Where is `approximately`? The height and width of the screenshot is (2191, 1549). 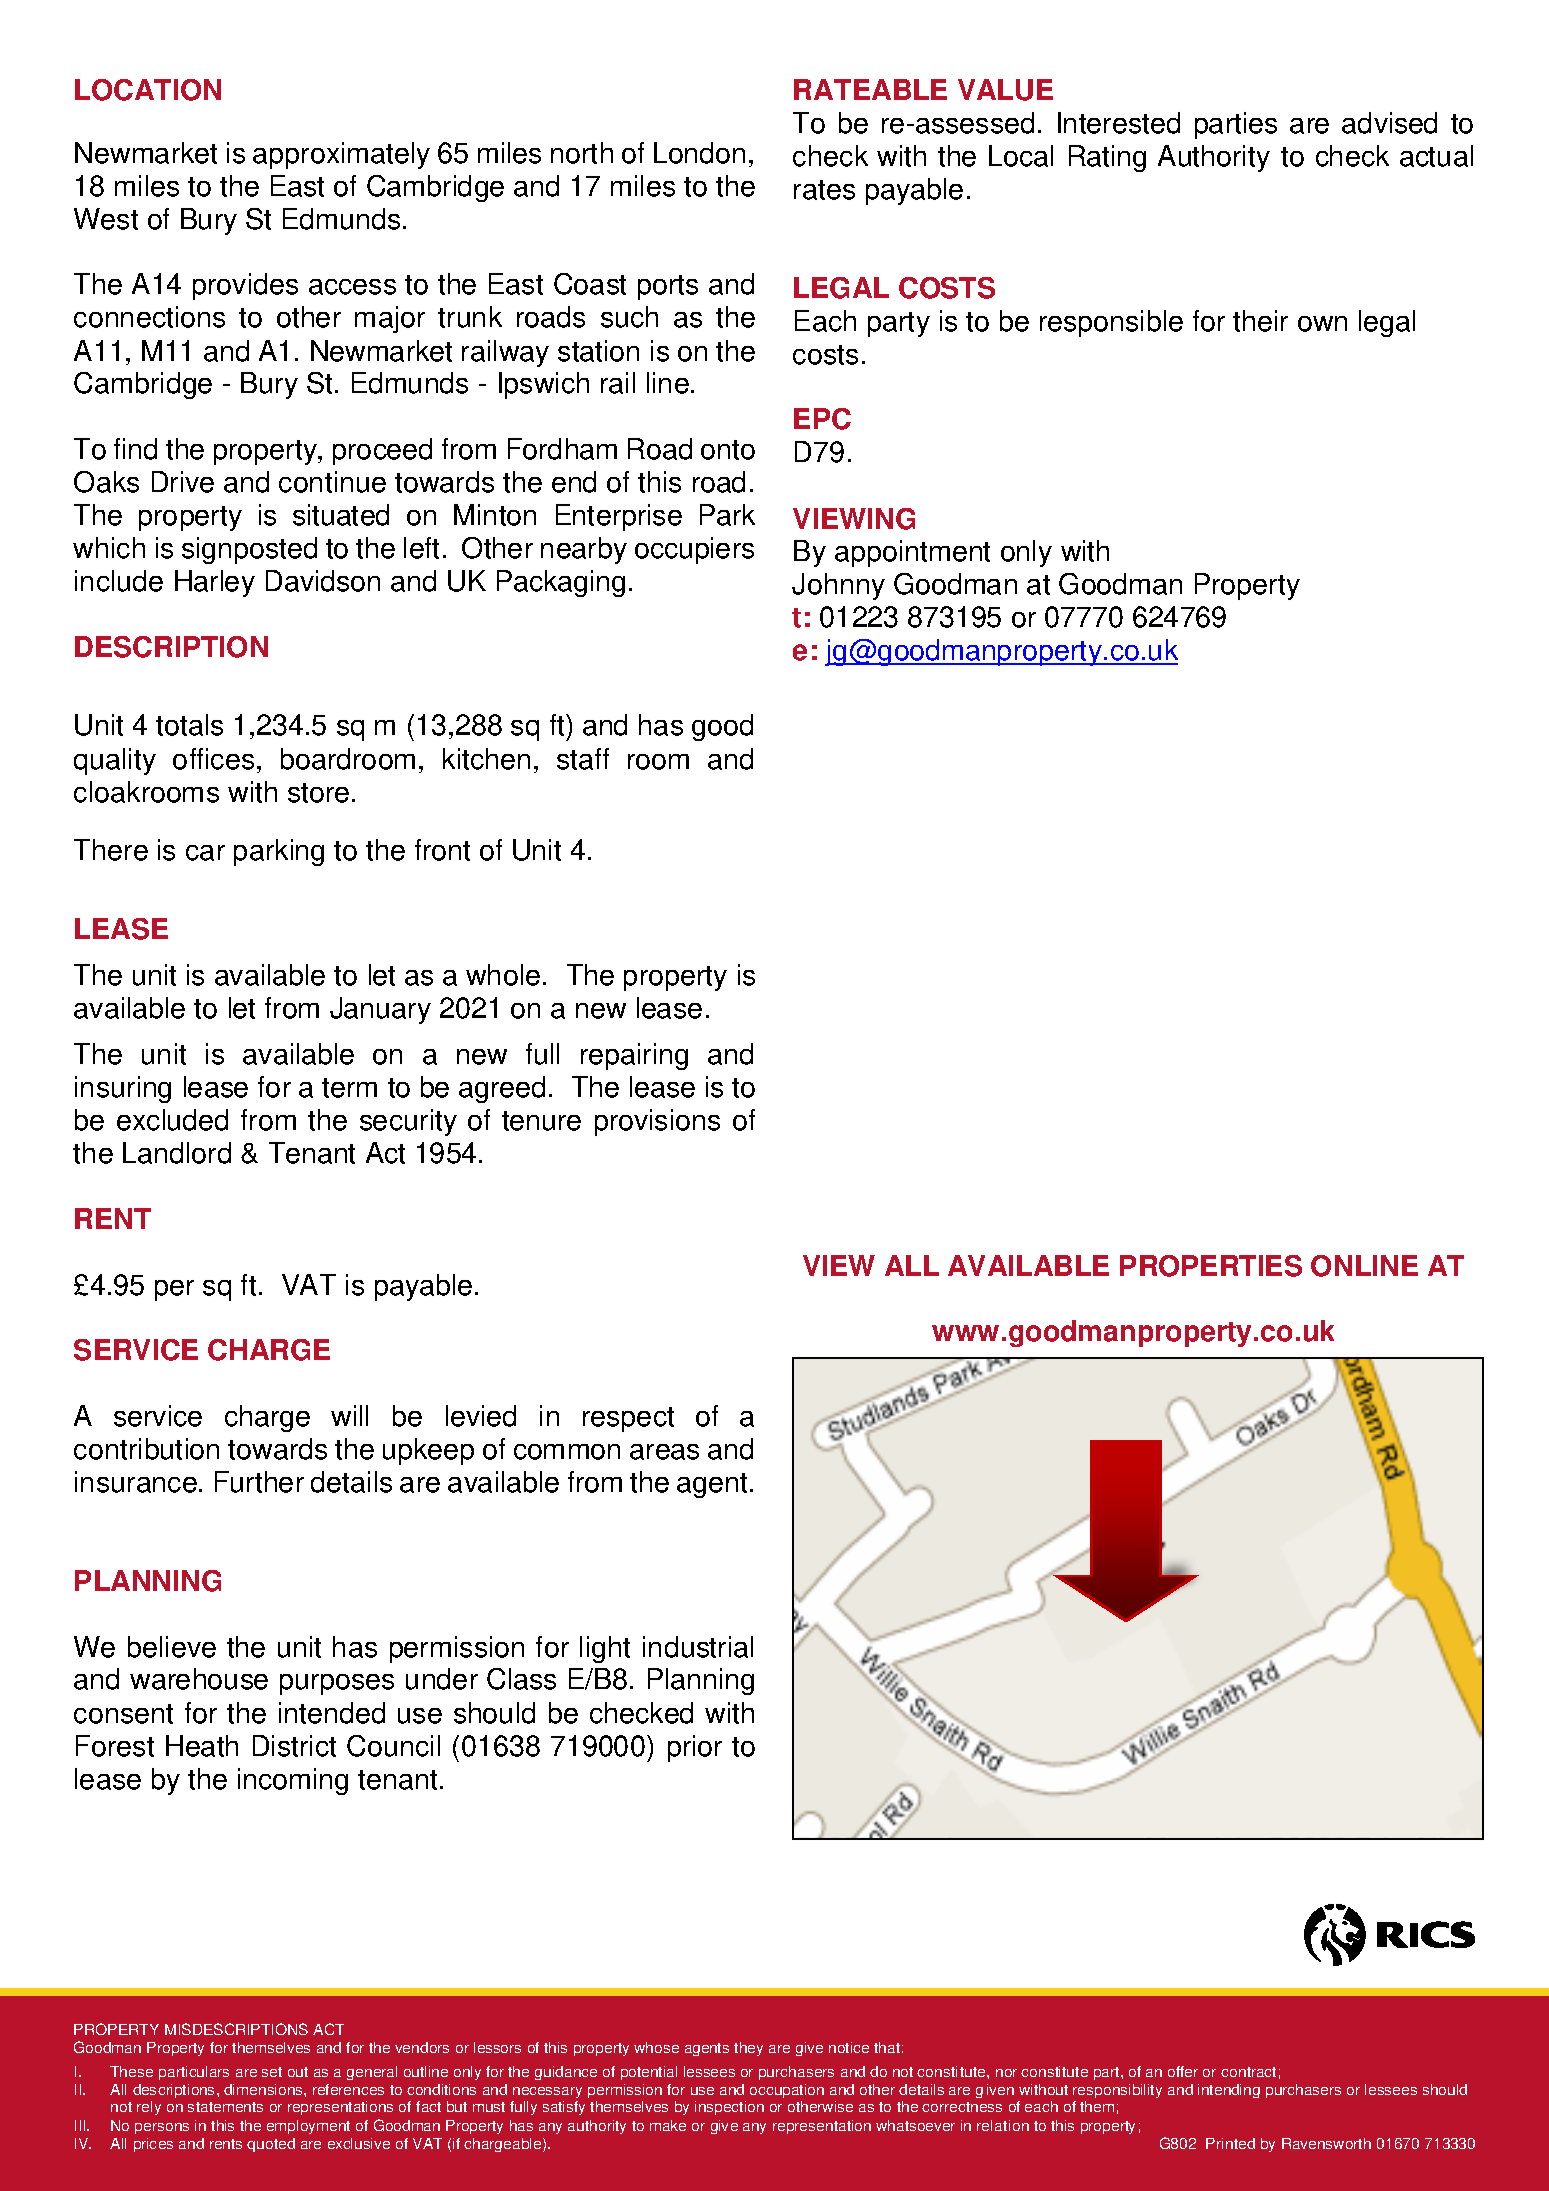
approximately is located at coordinates (341, 155).
